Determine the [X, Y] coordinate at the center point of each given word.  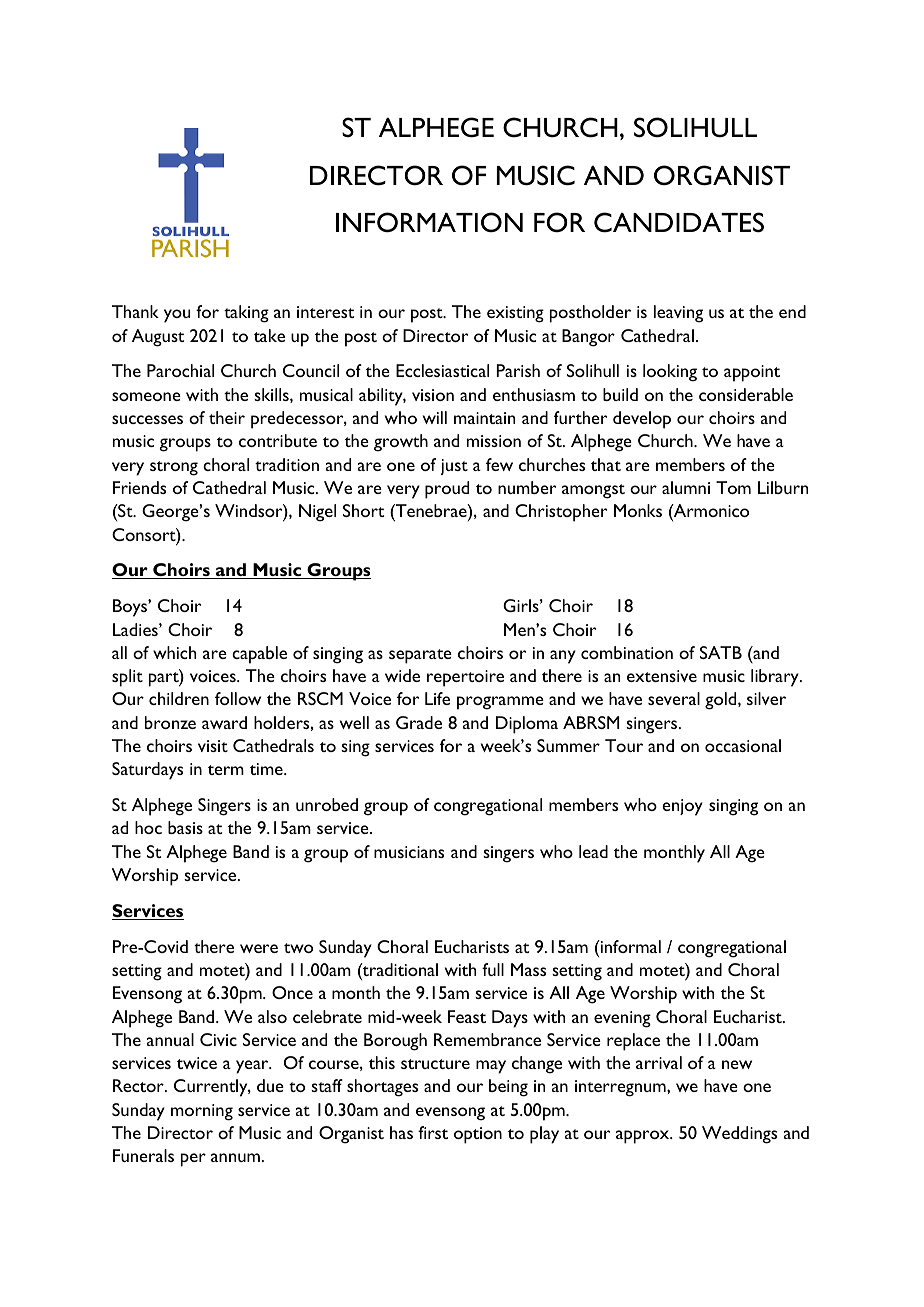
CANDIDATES [679, 222]
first [433, 1132]
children [179, 698]
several [674, 698]
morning [202, 1112]
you [177, 316]
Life [437, 698]
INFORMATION [429, 222]
